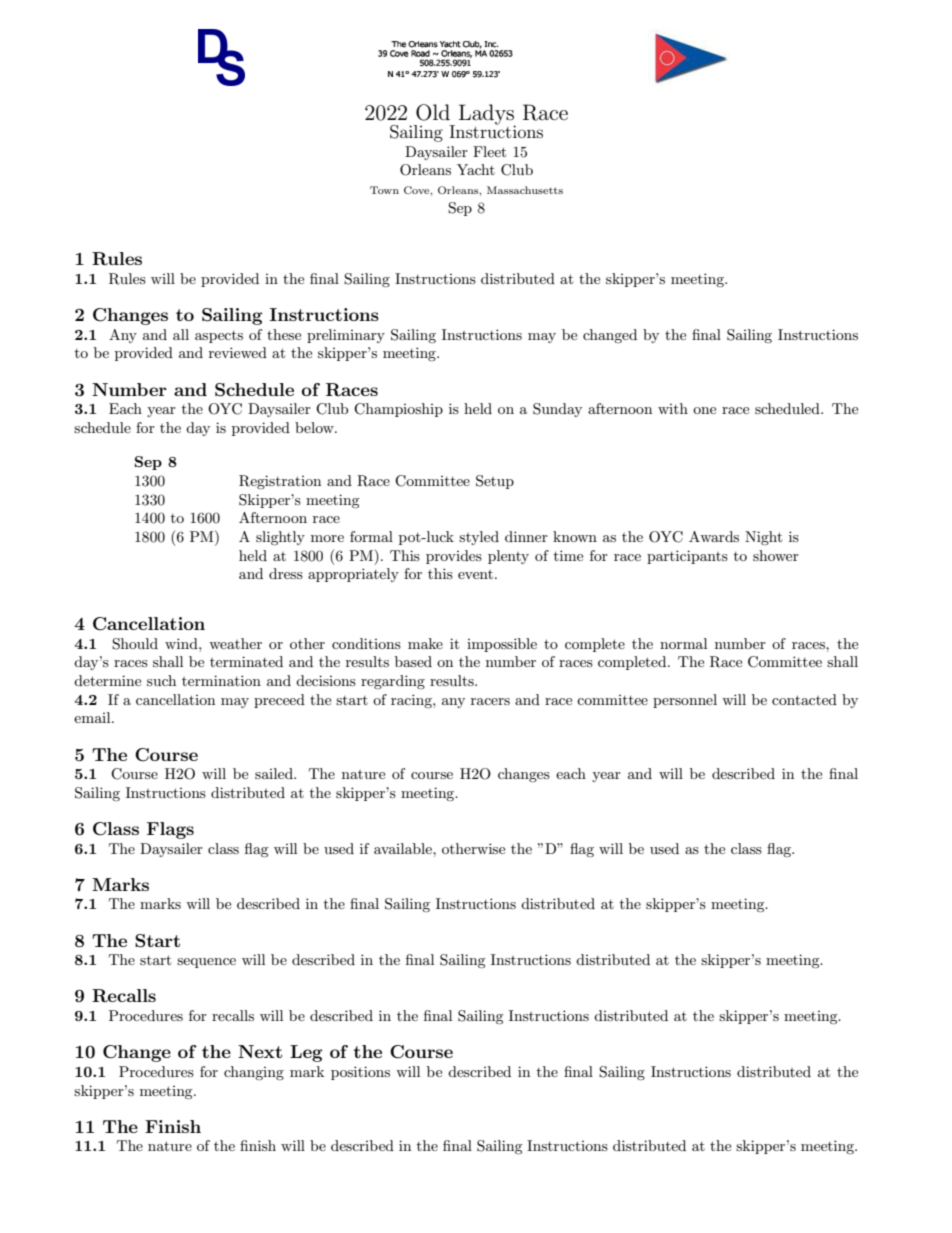 The image size is (952, 1233). I want to click on participants, so click(687, 557).
